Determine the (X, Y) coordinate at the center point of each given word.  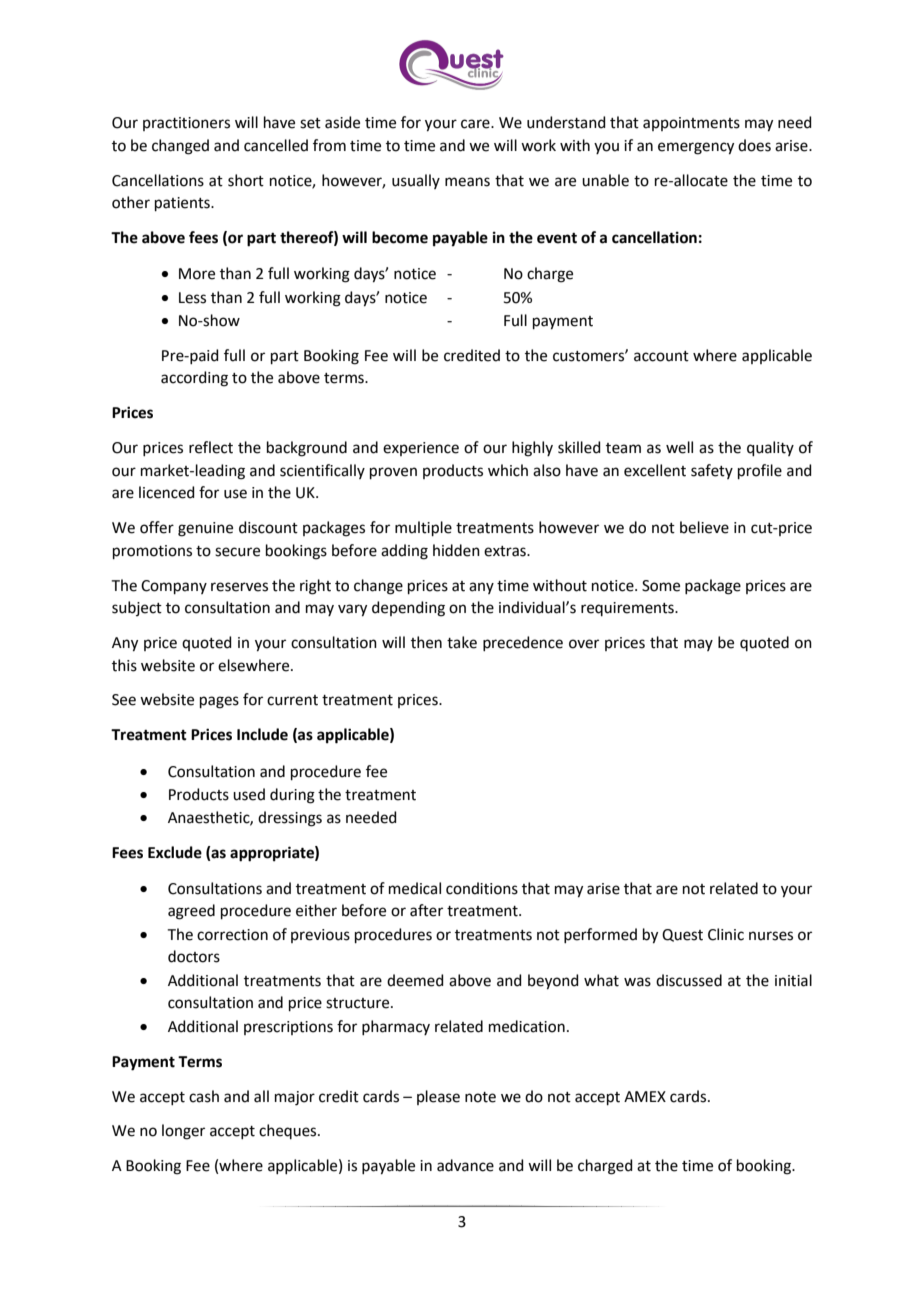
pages (219, 702)
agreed (191, 912)
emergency (696, 148)
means (467, 182)
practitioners (186, 124)
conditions (482, 888)
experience (421, 449)
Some (661, 586)
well (679, 447)
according (194, 379)
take (462, 642)
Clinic (726, 934)
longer (183, 1132)
